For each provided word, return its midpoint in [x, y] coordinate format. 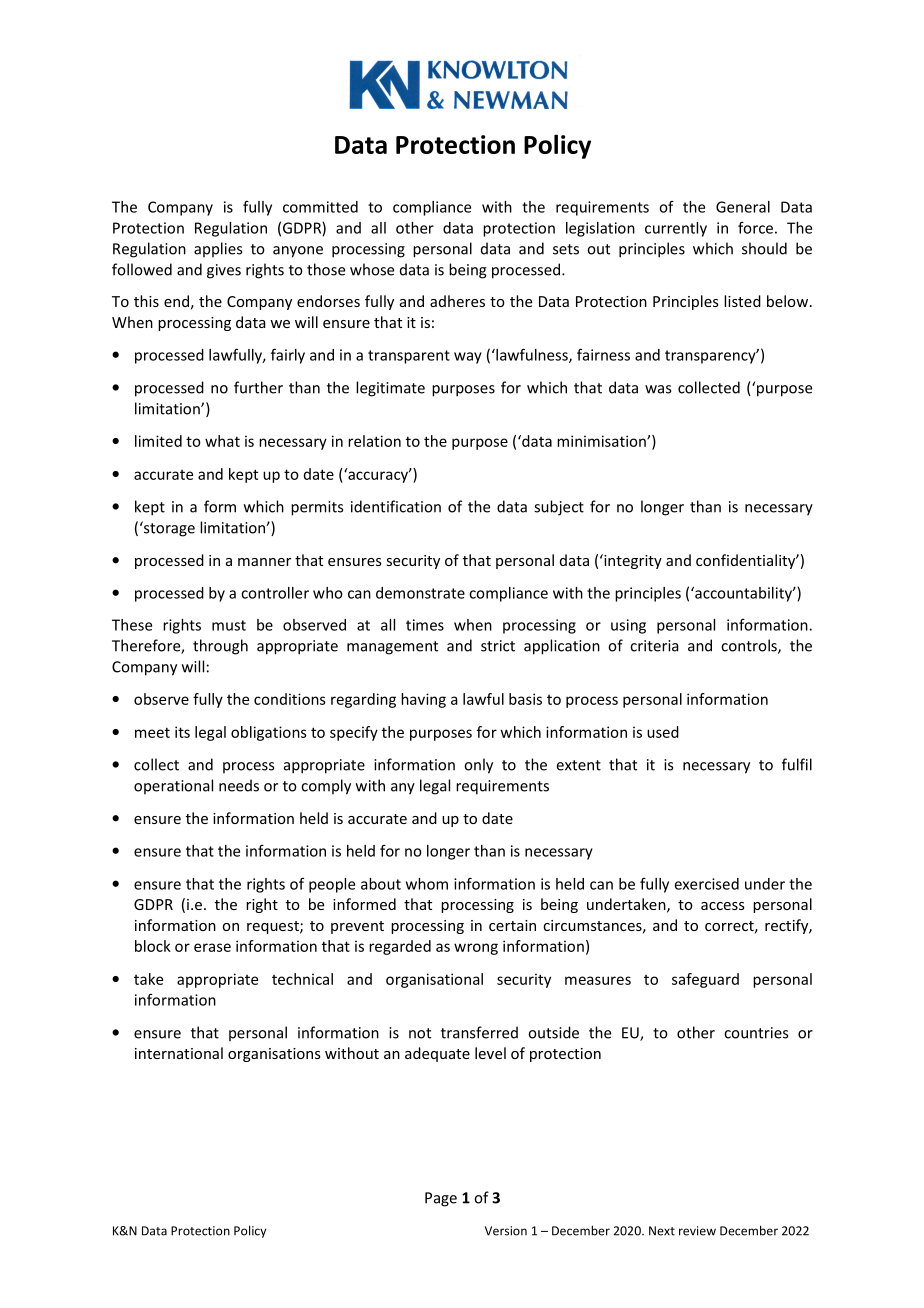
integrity [632, 561]
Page [441, 1199]
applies [218, 249]
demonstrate [420, 593]
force [755, 228]
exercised [707, 884]
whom [427, 884]
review [697, 1231]
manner [264, 562]
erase [212, 947]
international [179, 1053]
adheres [457, 301]
